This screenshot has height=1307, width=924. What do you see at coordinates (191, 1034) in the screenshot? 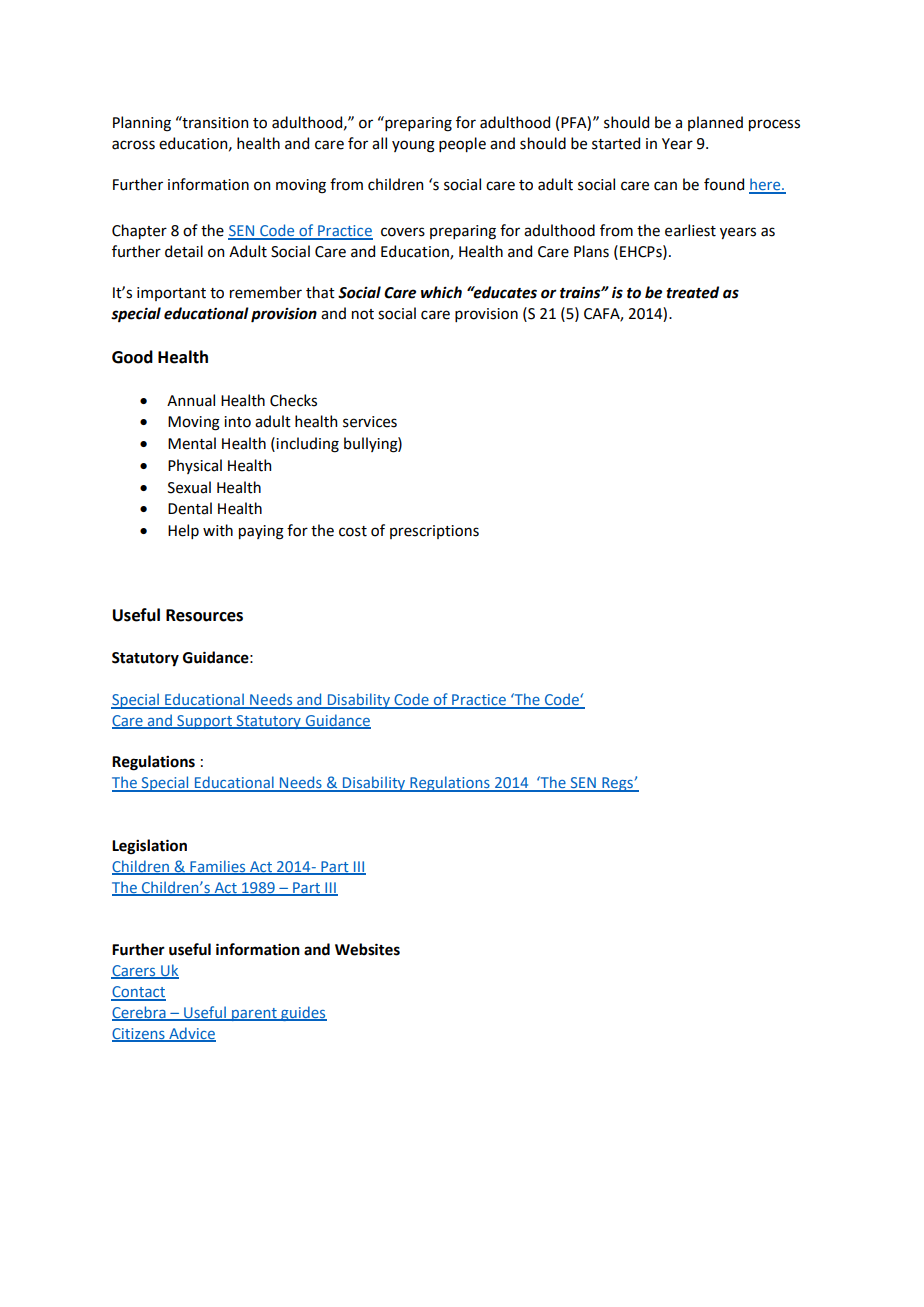
I see `Advice` at bounding box center [191, 1034].
